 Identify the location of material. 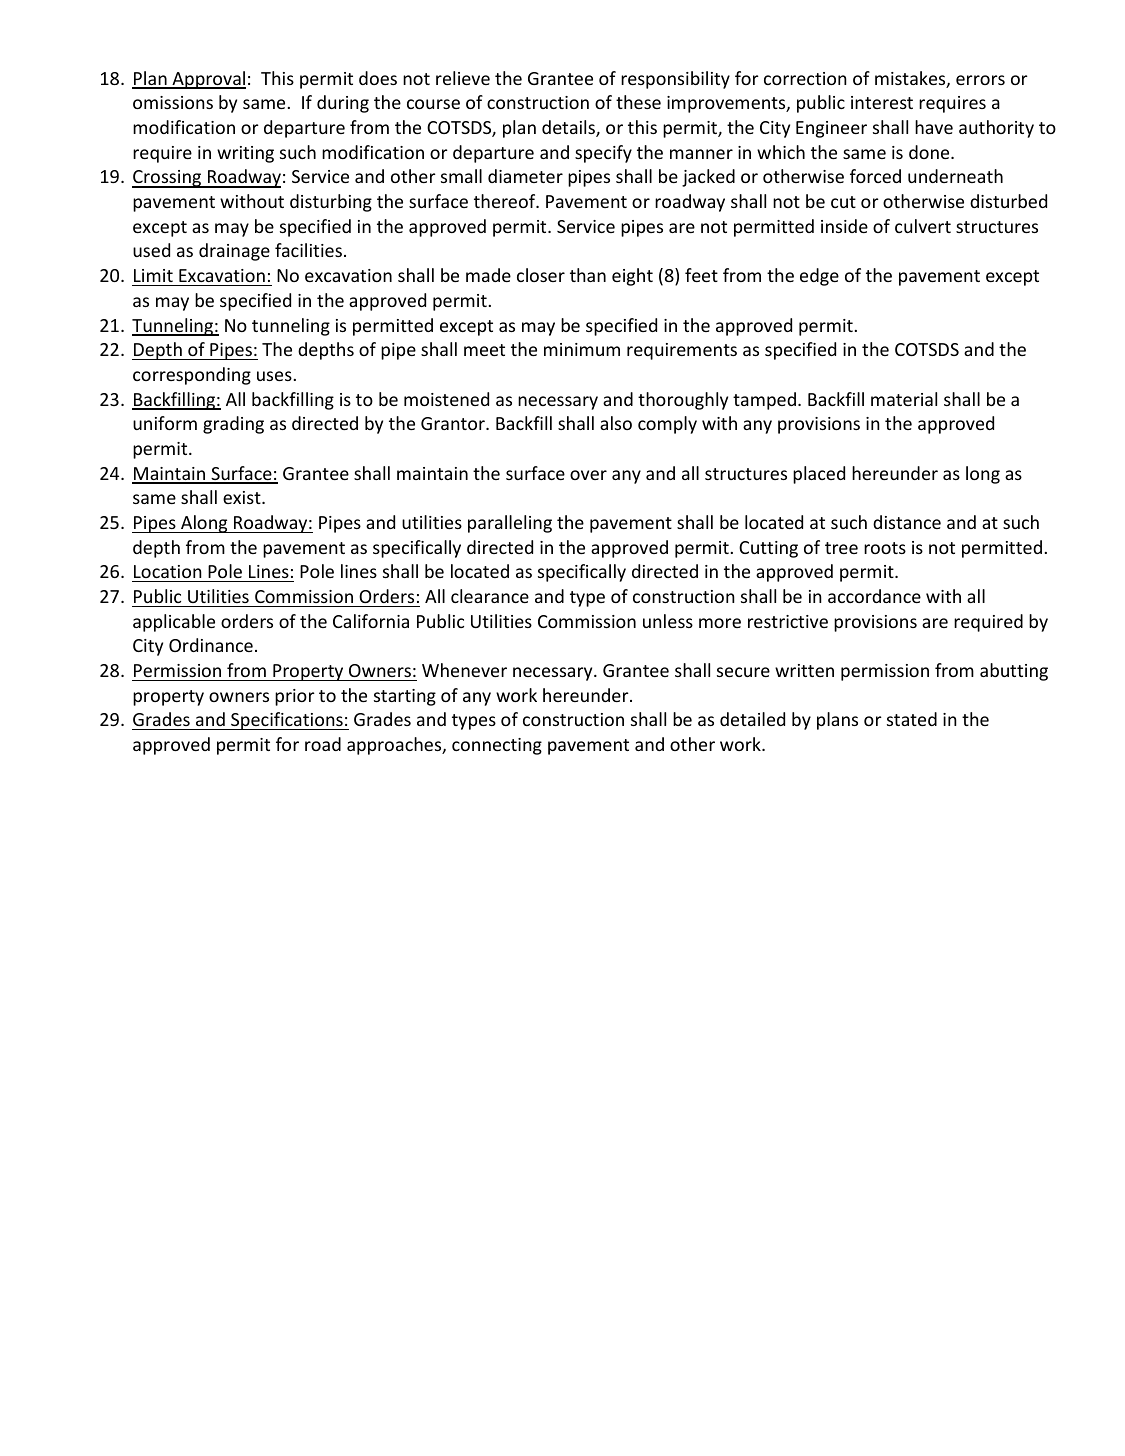
(904, 399).
